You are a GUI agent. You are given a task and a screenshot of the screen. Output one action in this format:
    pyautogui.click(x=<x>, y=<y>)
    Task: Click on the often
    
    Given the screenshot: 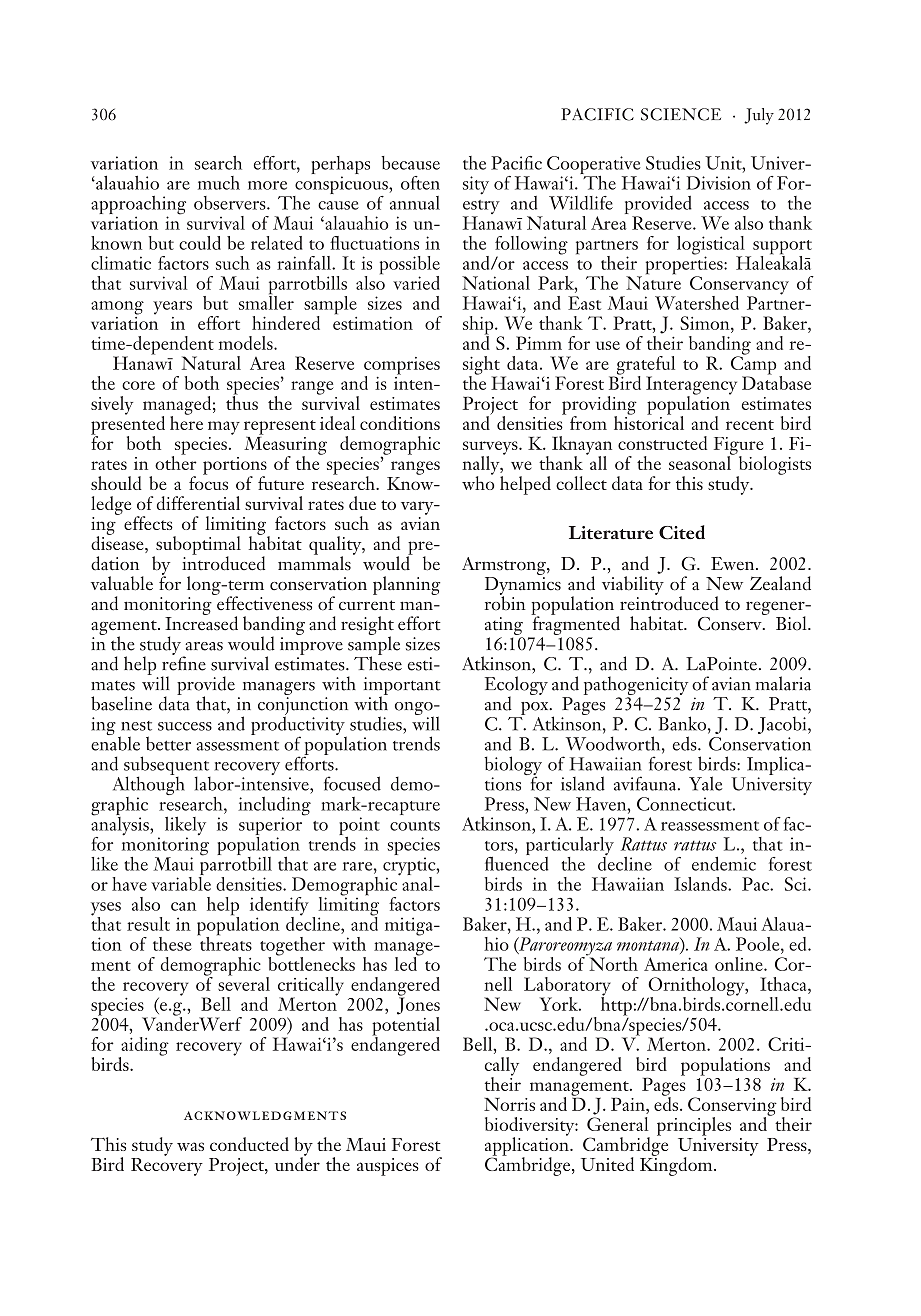 What is the action you would take?
    pyautogui.click(x=420, y=183)
